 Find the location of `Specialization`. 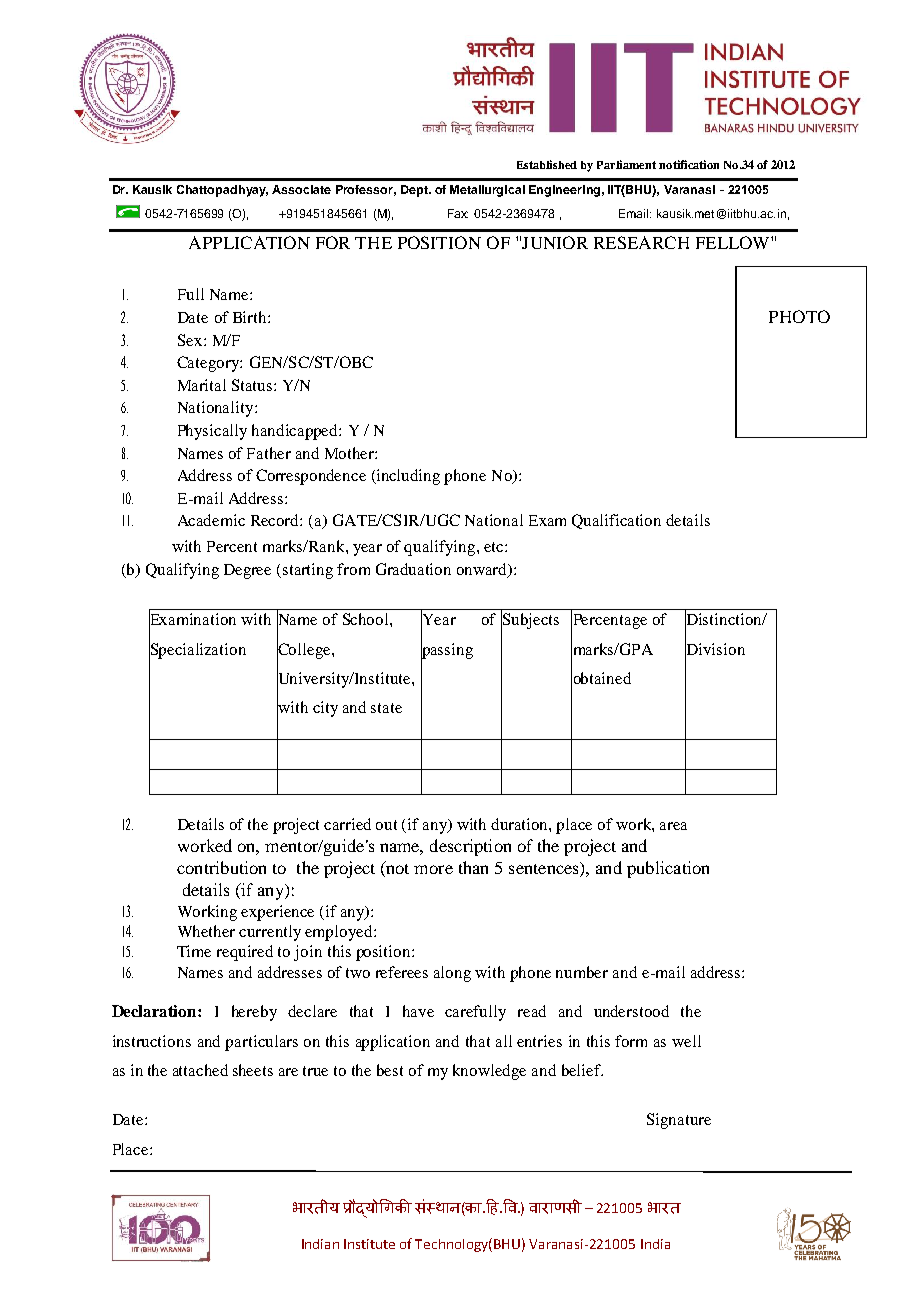

Specialization is located at coordinates (197, 650).
